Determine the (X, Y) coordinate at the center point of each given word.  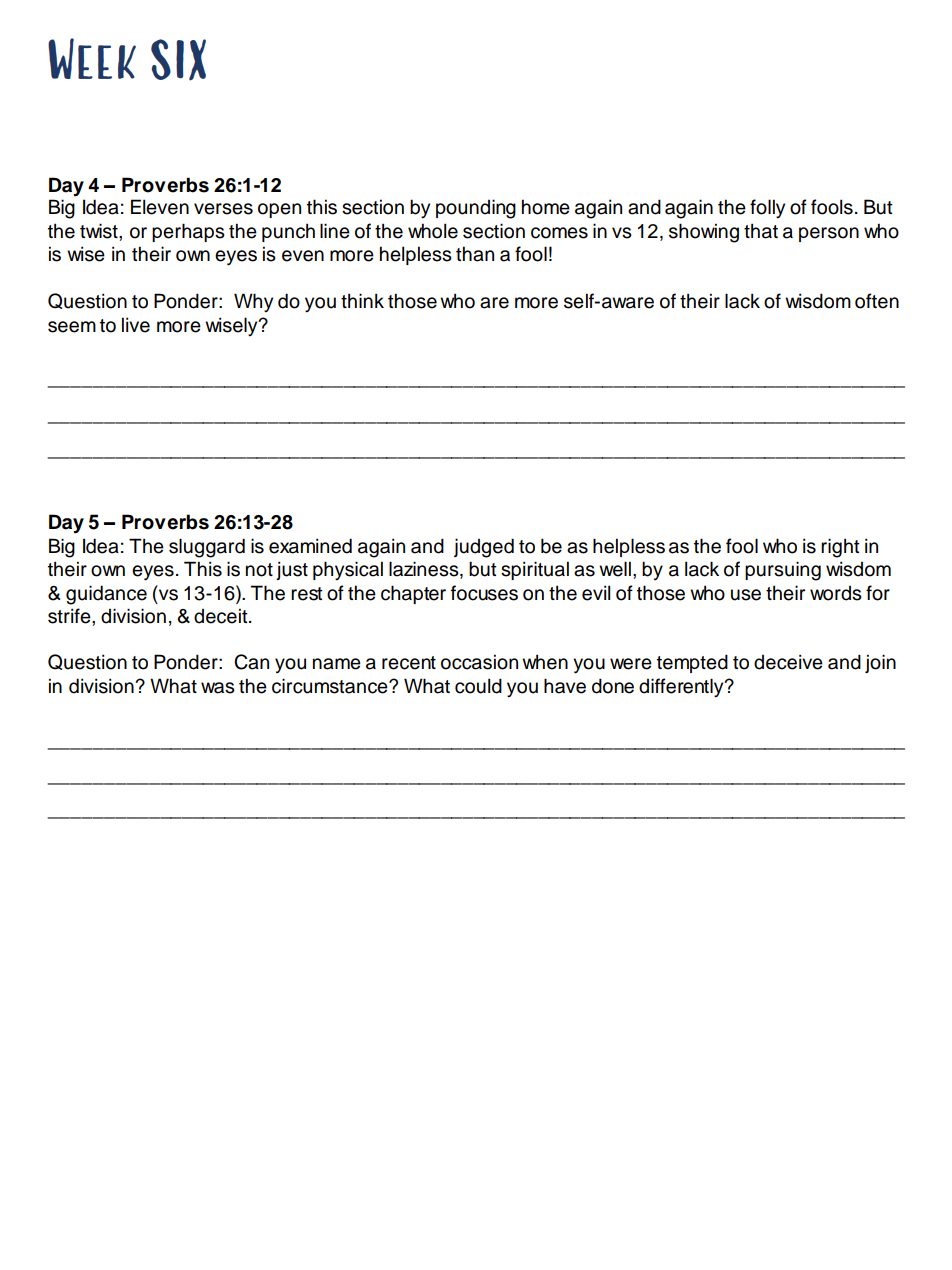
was (218, 688)
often (877, 301)
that (761, 231)
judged (484, 548)
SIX (178, 60)
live (136, 325)
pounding (476, 209)
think (362, 300)
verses (223, 209)
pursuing (783, 571)
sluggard (207, 548)
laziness (425, 570)
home (546, 207)
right (840, 548)
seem (72, 327)
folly (767, 209)
